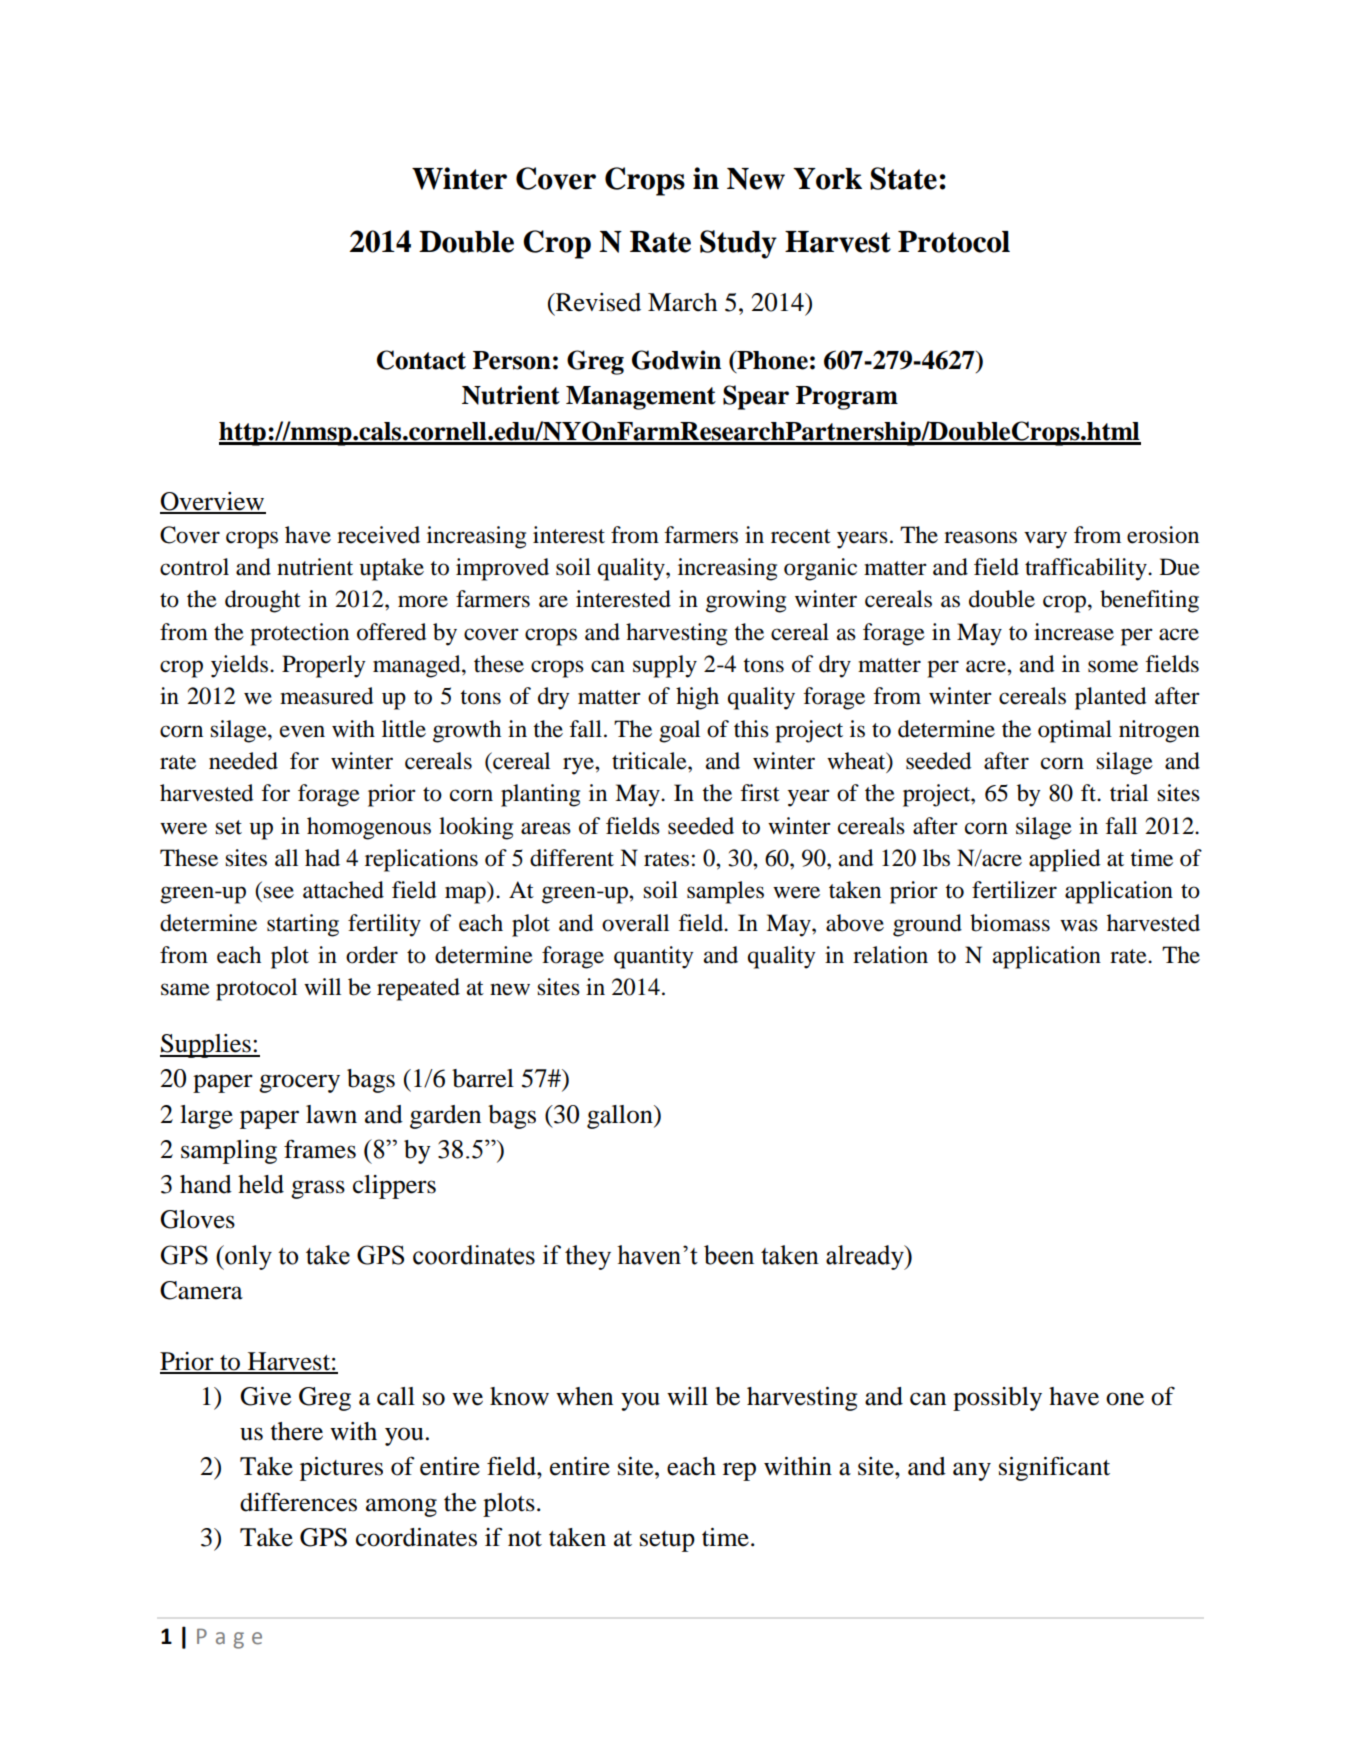  Describe the element at coordinates (421, 360) in the page. I see `Contact` at that location.
